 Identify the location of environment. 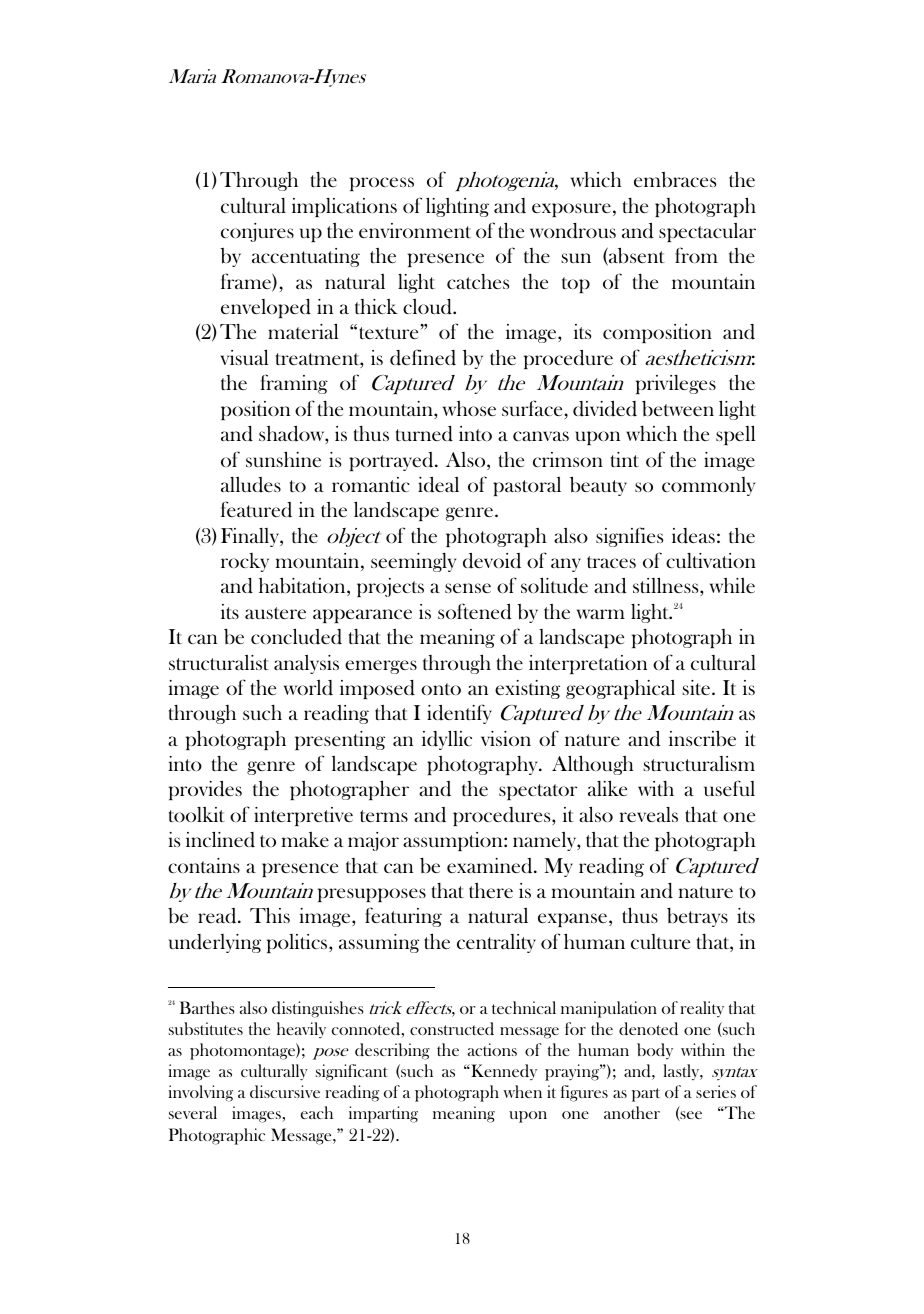
(415, 230).
